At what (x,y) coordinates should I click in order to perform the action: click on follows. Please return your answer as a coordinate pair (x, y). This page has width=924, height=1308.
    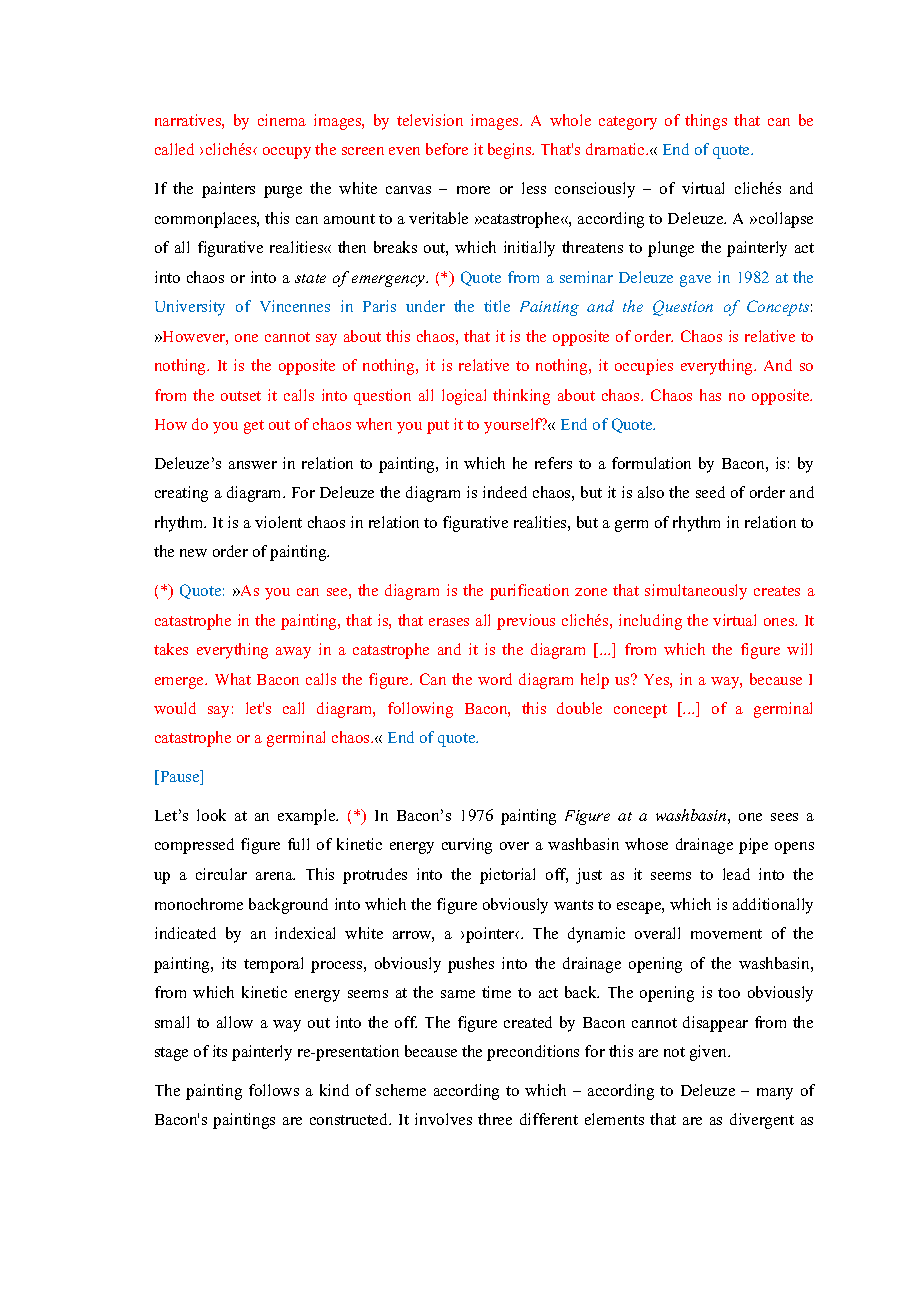
    Looking at the image, I should click on (274, 1090).
